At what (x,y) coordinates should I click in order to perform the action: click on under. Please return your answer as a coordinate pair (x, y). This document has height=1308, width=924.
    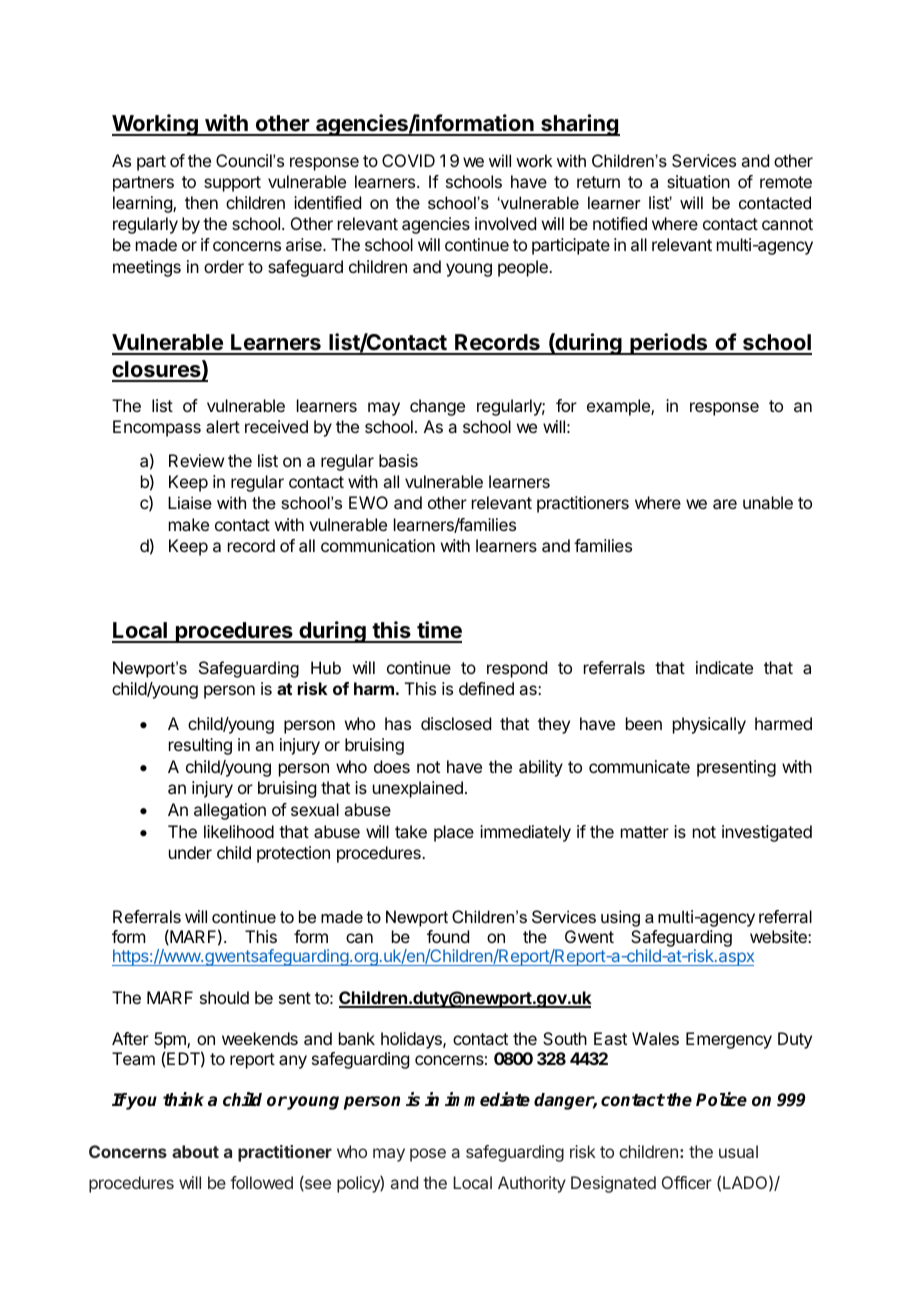
    Looking at the image, I should click on (190, 852).
